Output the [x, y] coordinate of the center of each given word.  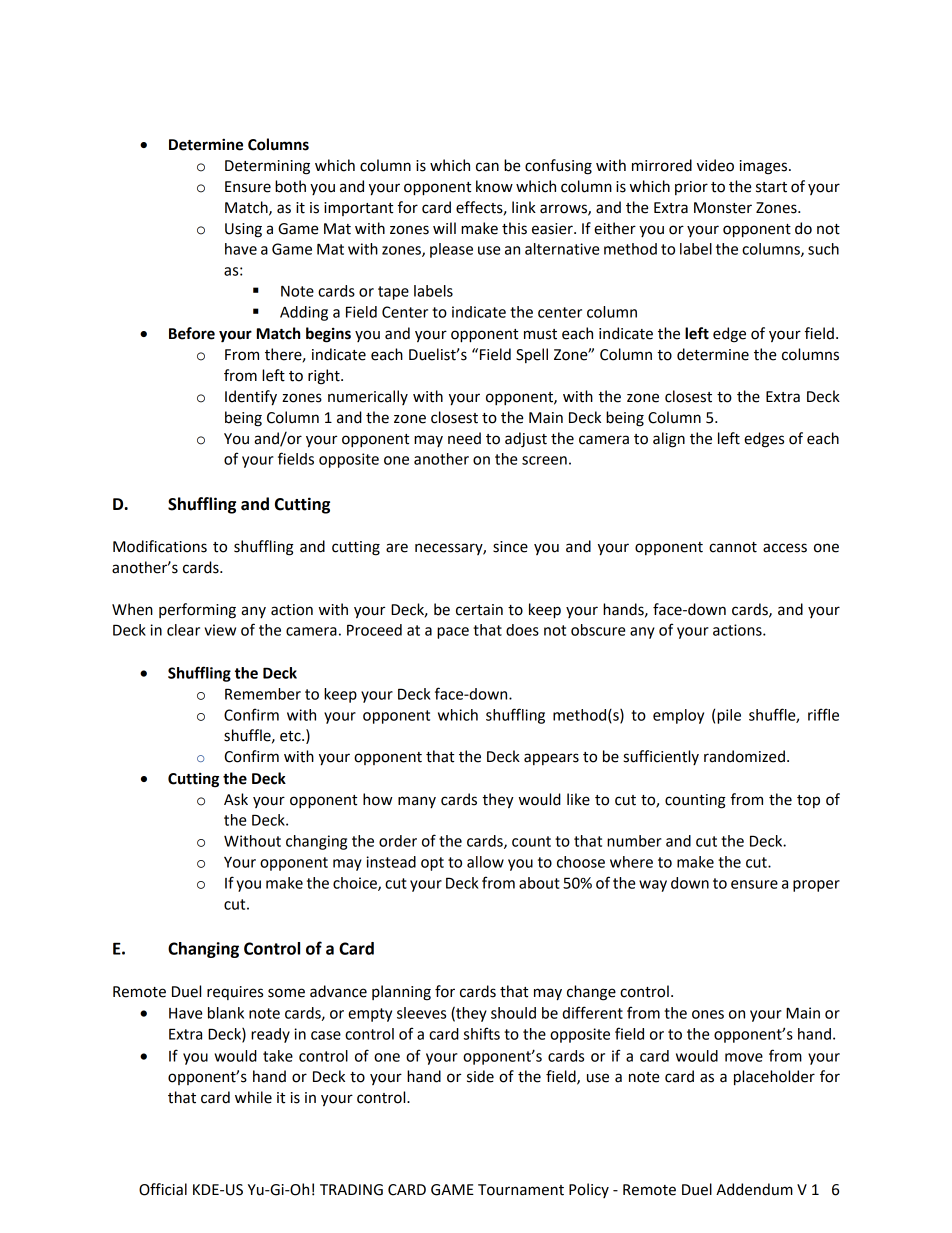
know [494, 186]
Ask [236, 799]
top [808, 801]
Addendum [754, 1189]
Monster [723, 208]
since [510, 547]
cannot [733, 547]
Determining [267, 167]
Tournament [521, 1190]
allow [485, 862]
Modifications [160, 546]
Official [163, 1189]
